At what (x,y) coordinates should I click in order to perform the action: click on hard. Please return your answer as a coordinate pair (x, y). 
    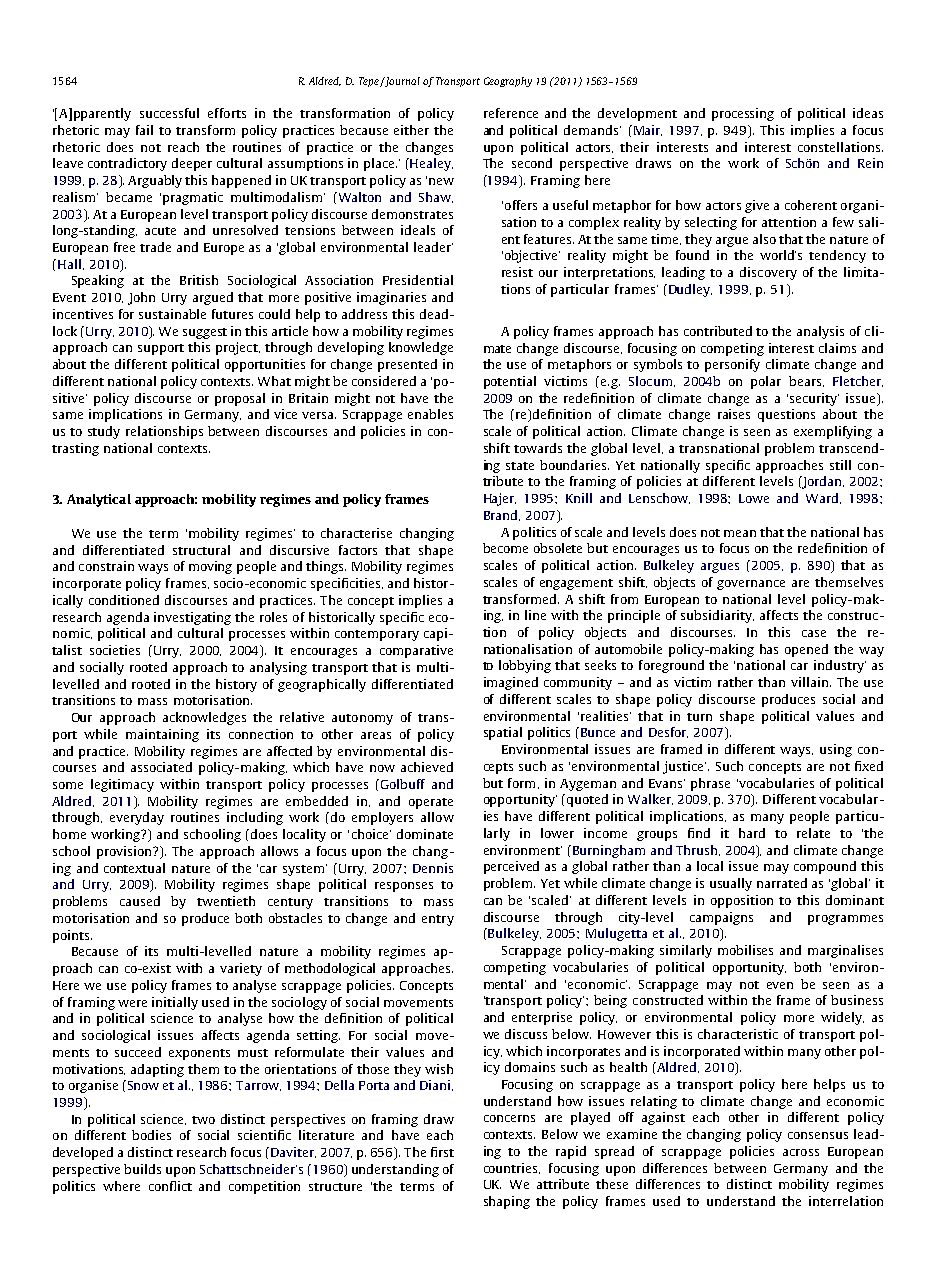
    Looking at the image, I should click on (752, 833).
